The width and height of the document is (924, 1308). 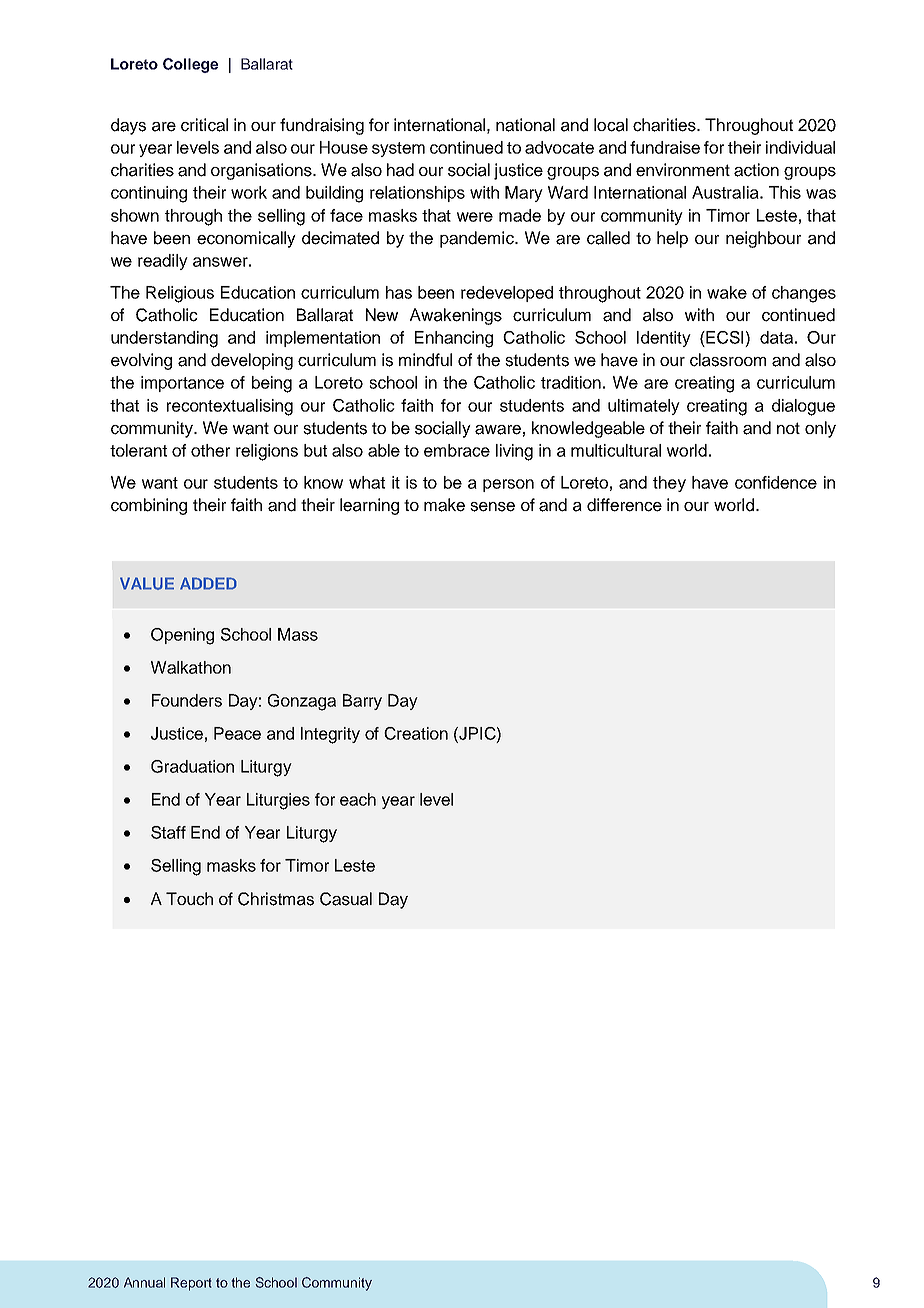 I want to click on critical, so click(x=204, y=125).
